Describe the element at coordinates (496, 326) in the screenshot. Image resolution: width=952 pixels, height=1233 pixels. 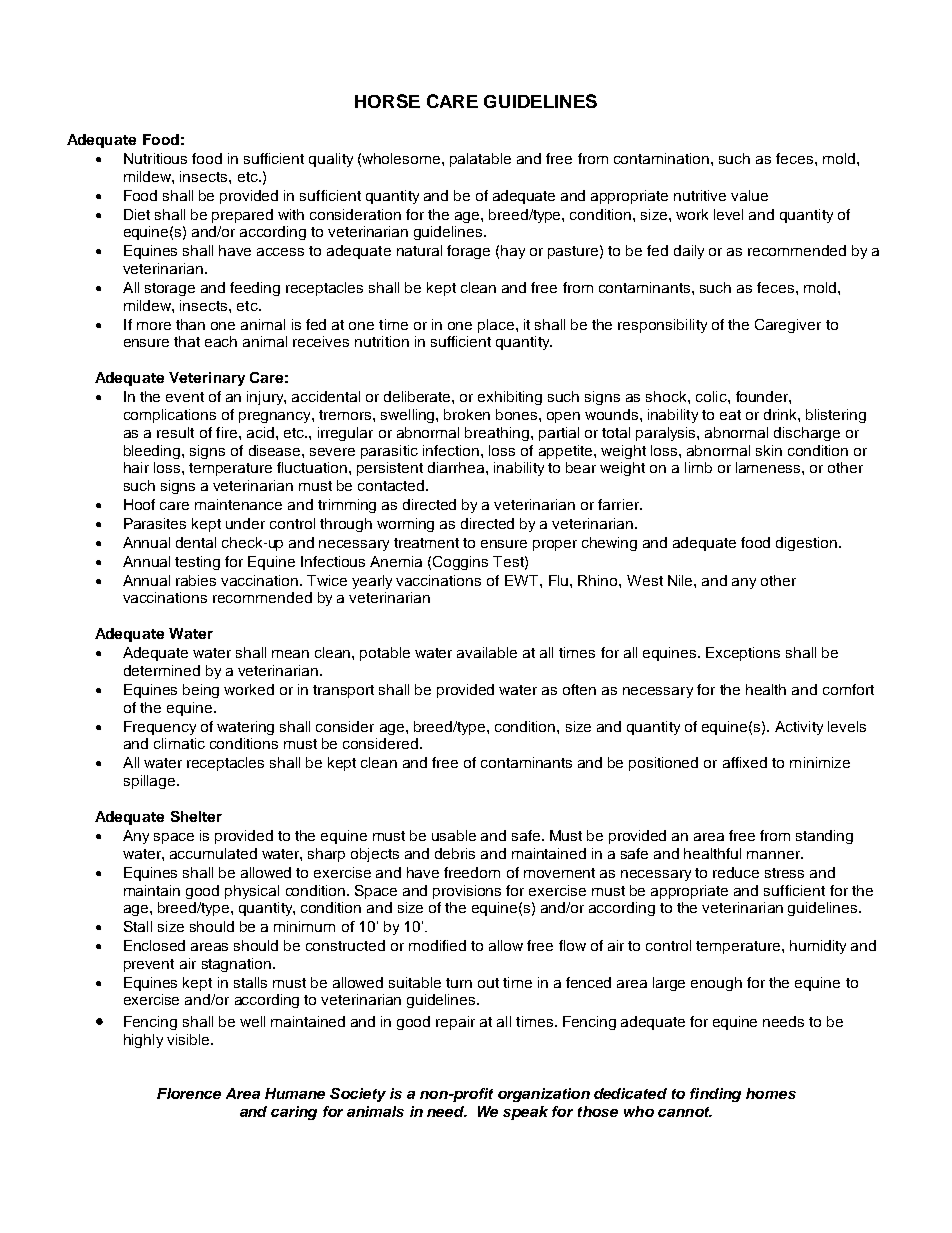
I see `place` at that location.
